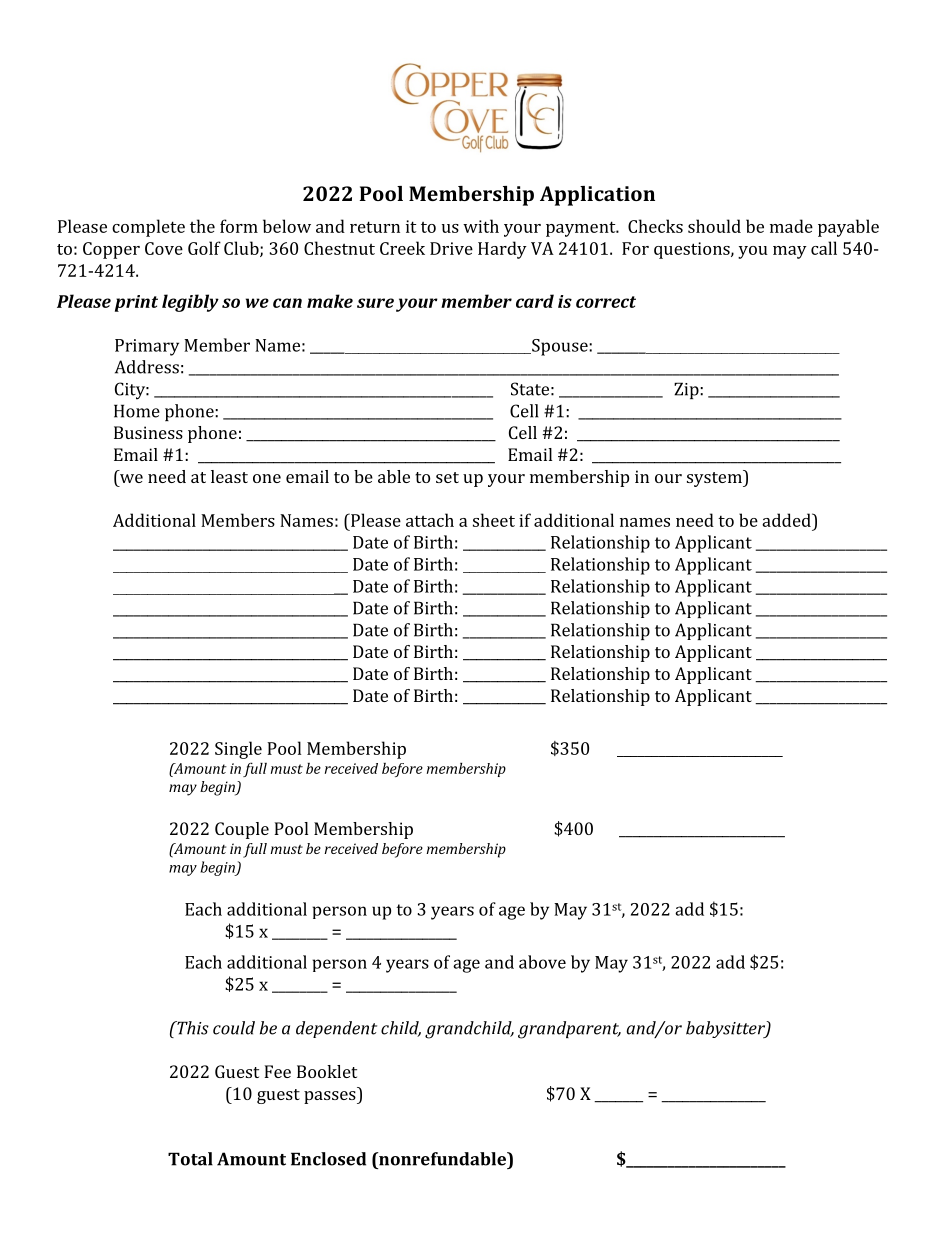 This document has height=1233, width=952. Describe the element at coordinates (331, 1097) in the document. I see `passes` at that location.
